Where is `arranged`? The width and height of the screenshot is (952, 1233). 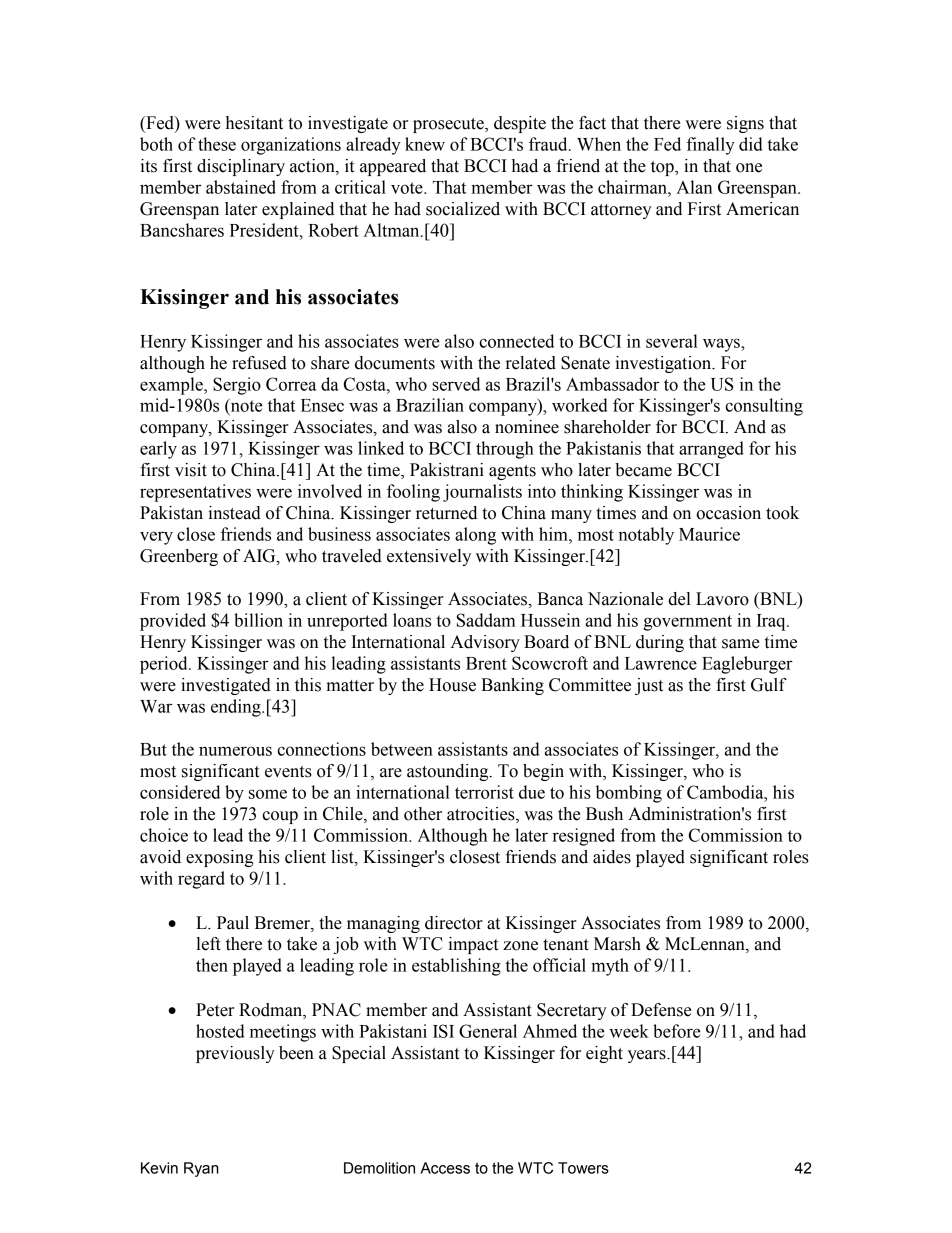
arranged is located at coordinates (711, 450).
